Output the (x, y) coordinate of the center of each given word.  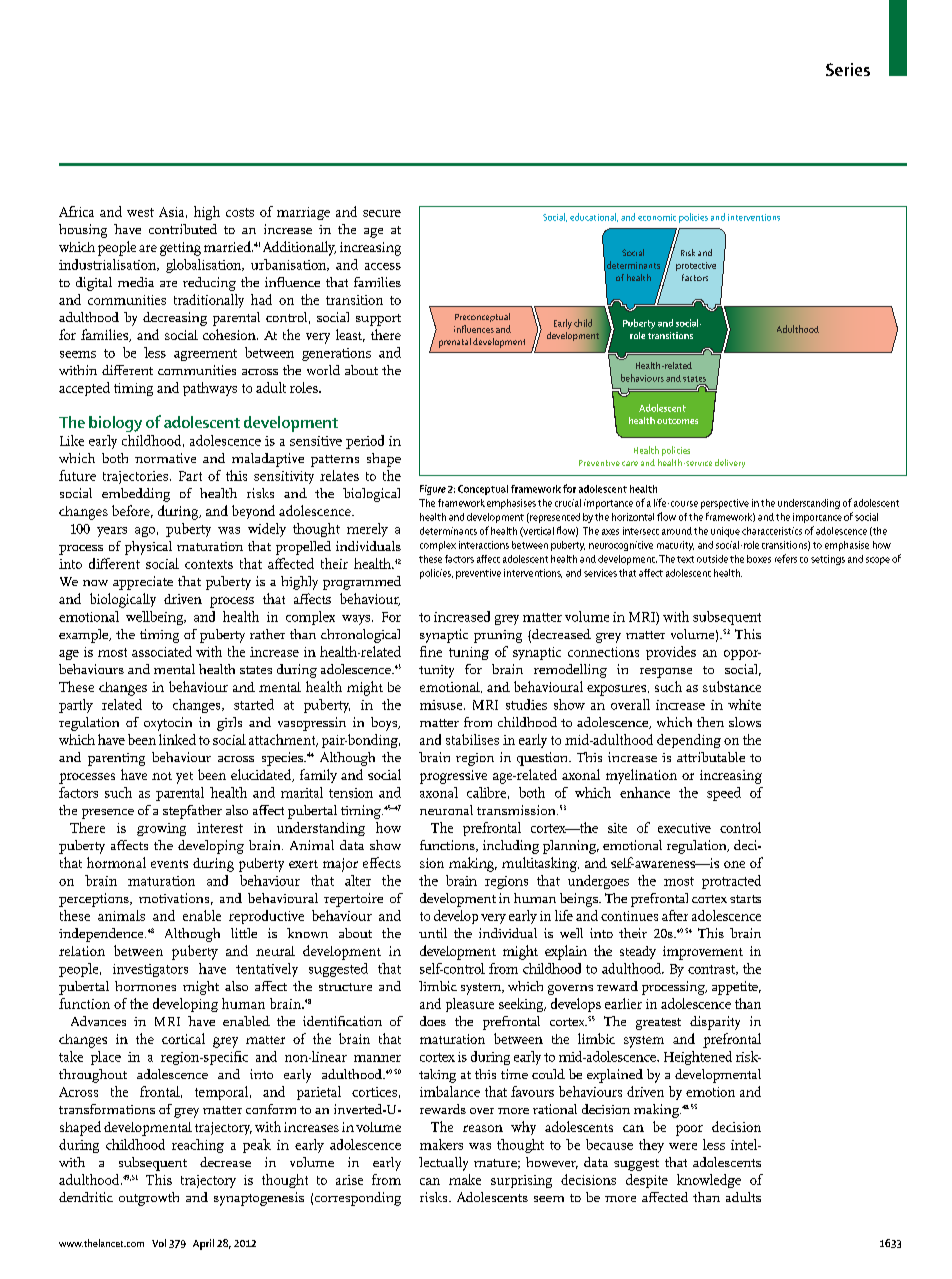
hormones (145, 986)
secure (382, 213)
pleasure (470, 1005)
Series (848, 69)
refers (786, 558)
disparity (715, 1023)
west (140, 212)
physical (148, 548)
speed (724, 794)
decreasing (175, 319)
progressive (453, 777)
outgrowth (149, 1199)
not (162, 776)
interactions (484, 545)
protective (696, 266)
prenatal (455, 343)
